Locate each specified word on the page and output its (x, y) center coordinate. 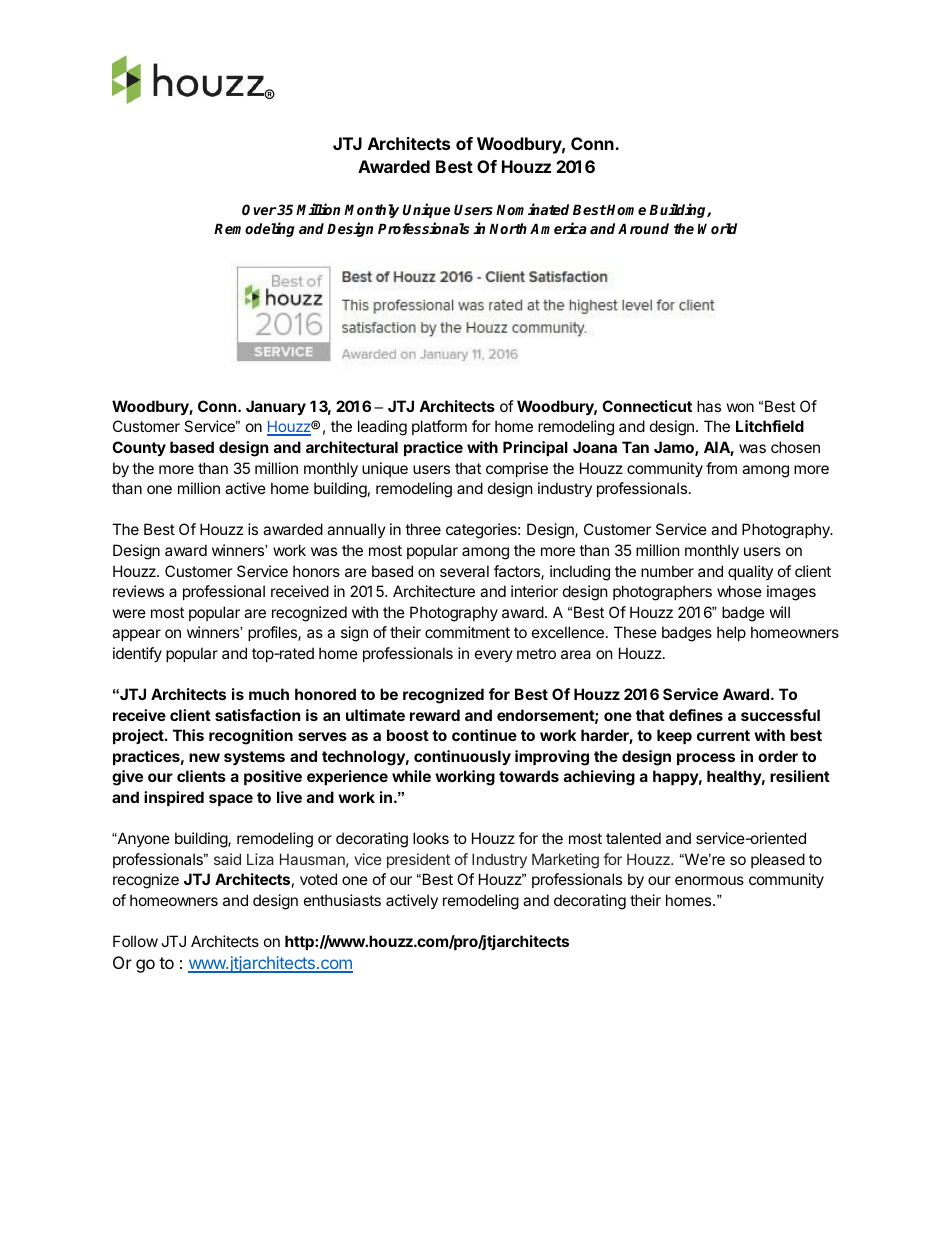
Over (259, 209)
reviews (138, 591)
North (508, 228)
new (204, 757)
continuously (462, 757)
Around (643, 228)
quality (750, 572)
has (709, 406)
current (723, 735)
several (464, 571)
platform (439, 427)
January (276, 407)
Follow (135, 941)
